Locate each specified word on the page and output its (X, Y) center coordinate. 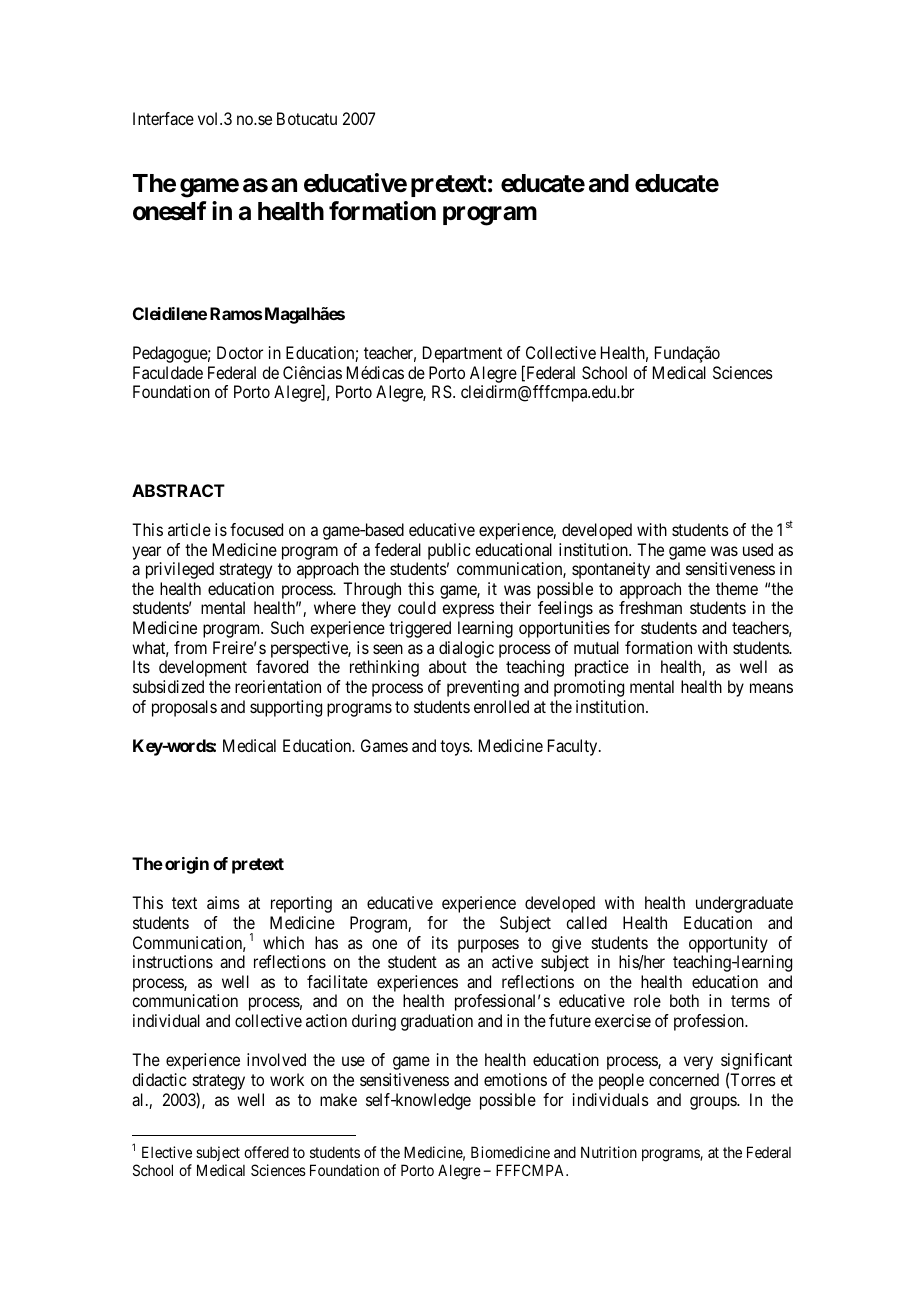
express (468, 611)
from (190, 647)
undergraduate (744, 904)
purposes (488, 946)
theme (737, 588)
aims (223, 902)
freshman (650, 607)
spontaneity (611, 570)
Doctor (240, 352)
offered (266, 1152)
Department (462, 354)
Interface (163, 118)
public (449, 551)
